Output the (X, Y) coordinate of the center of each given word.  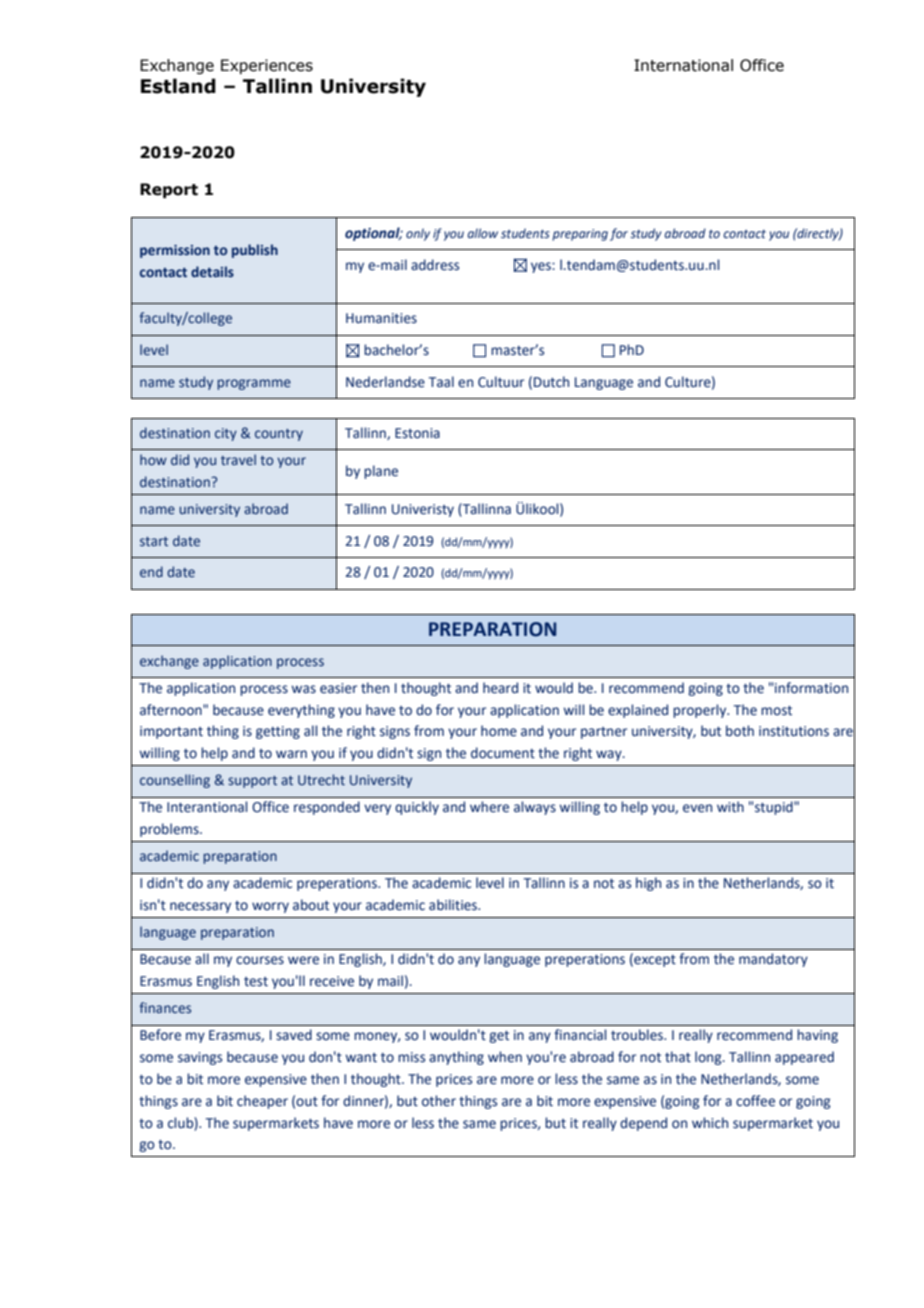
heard (500, 688)
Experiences (267, 66)
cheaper (262, 1102)
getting (278, 732)
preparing (580, 235)
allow (483, 233)
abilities (454, 905)
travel (238, 459)
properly (701, 711)
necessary (200, 907)
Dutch (551, 382)
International (683, 65)
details (212, 271)
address (435, 265)
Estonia (417, 433)
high (648, 884)
